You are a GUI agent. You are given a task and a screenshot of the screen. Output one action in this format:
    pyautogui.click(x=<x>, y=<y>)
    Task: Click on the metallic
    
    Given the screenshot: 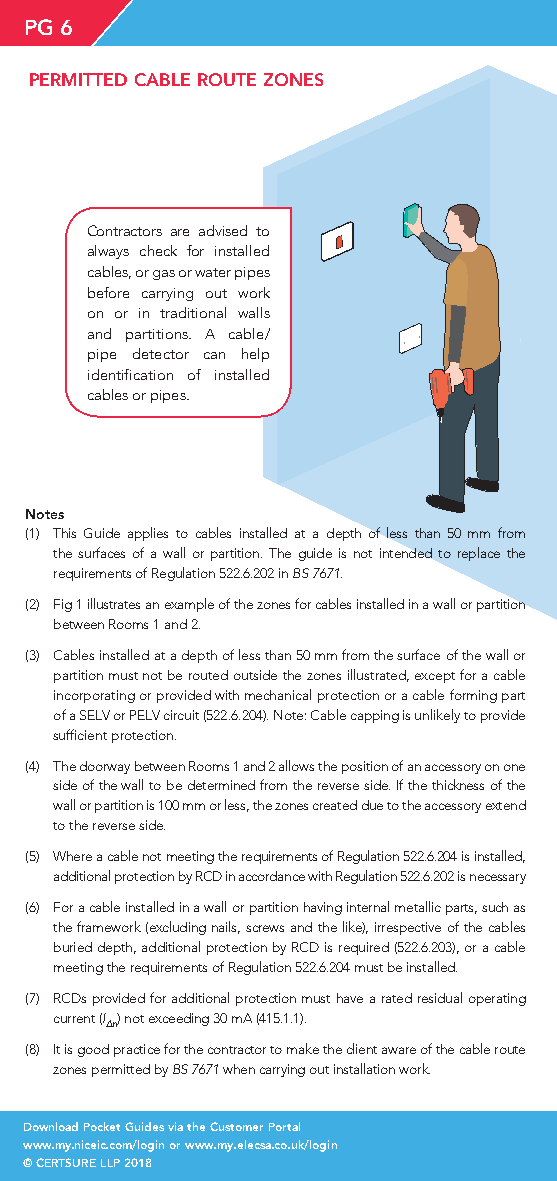 What is the action you would take?
    pyautogui.click(x=418, y=906)
